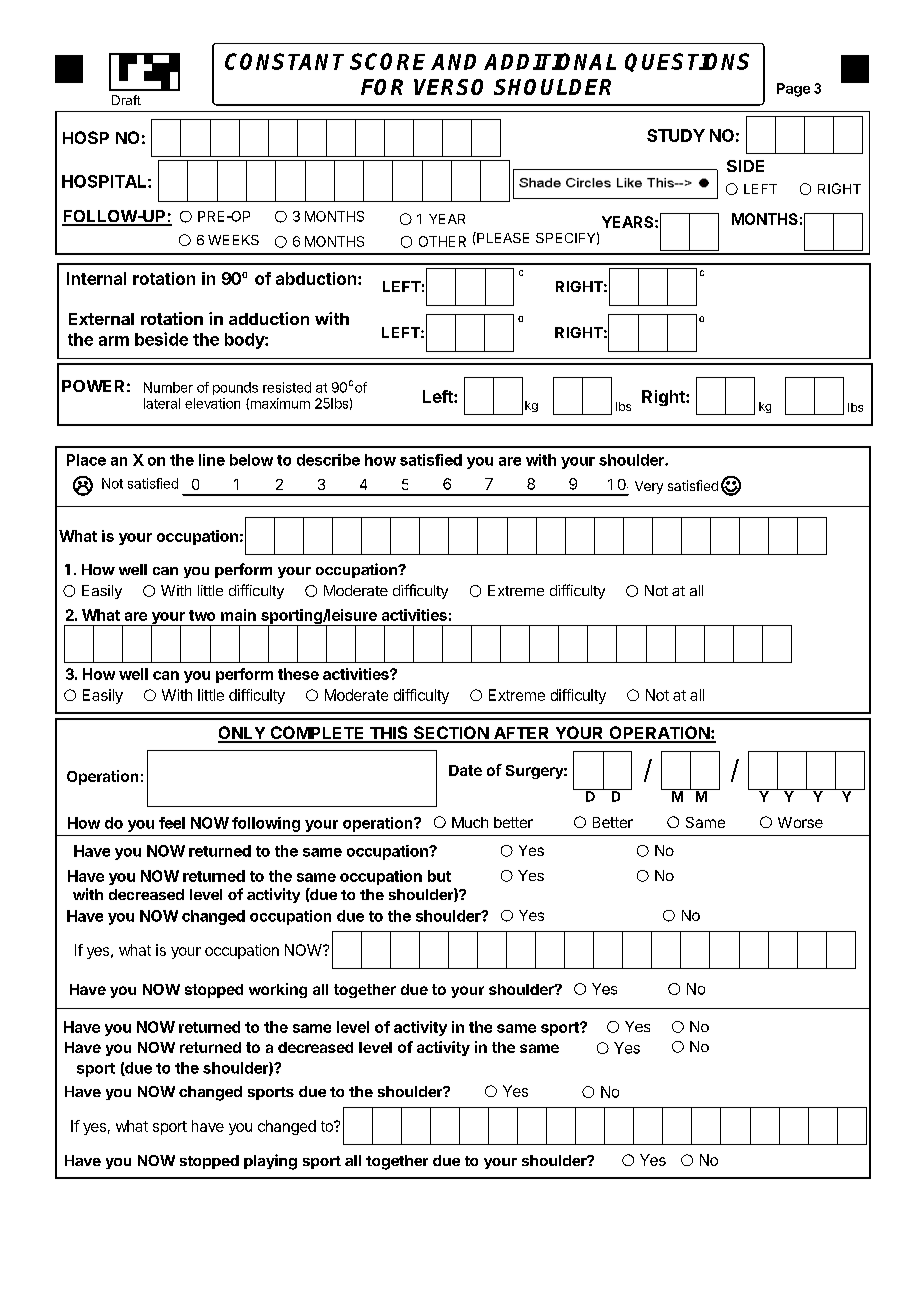  Describe the element at coordinates (676, 135) in the screenshot. I see `STUDY` at that location.
